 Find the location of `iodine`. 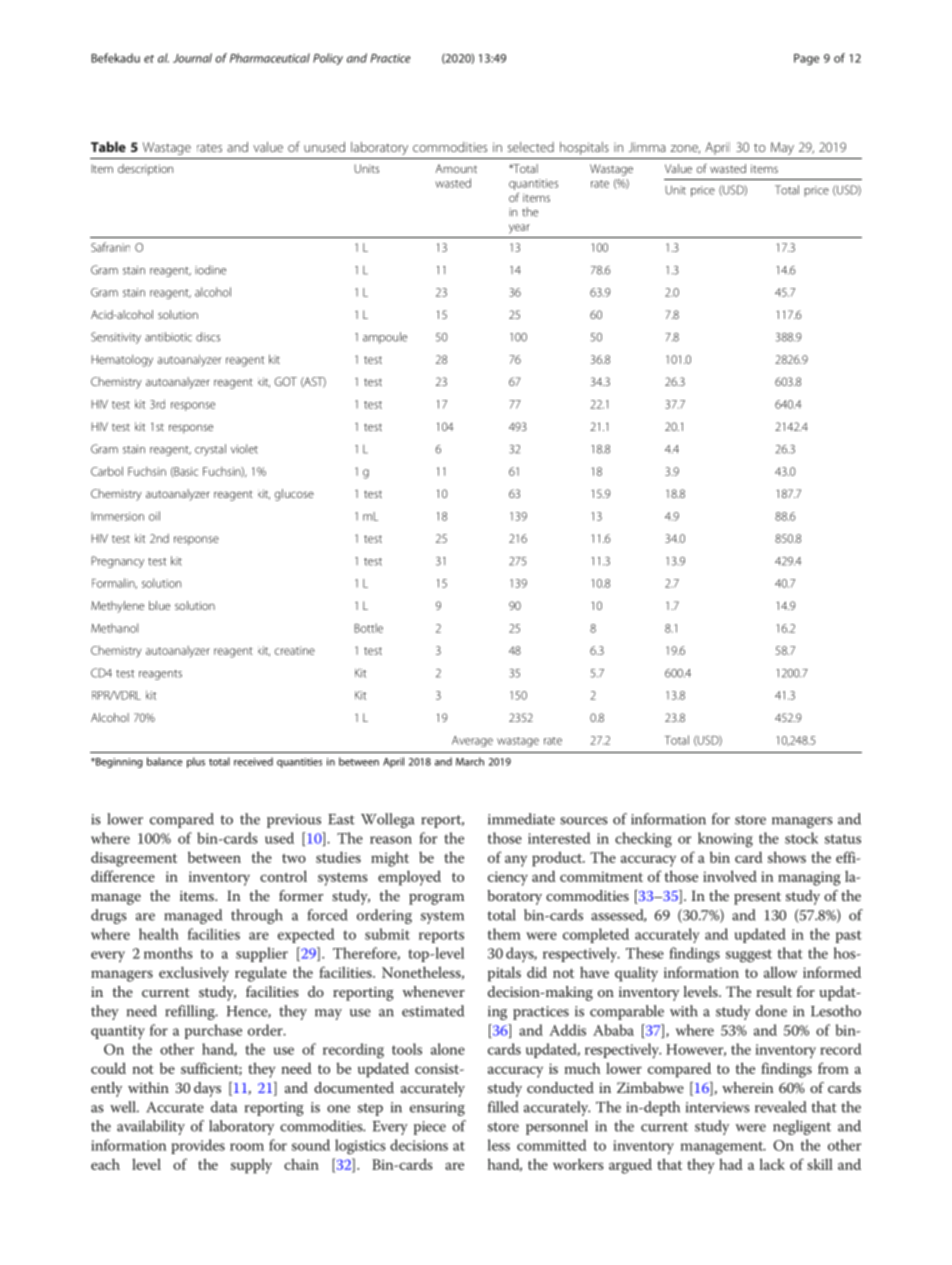

iodine is located at coordinates (210, 270).
